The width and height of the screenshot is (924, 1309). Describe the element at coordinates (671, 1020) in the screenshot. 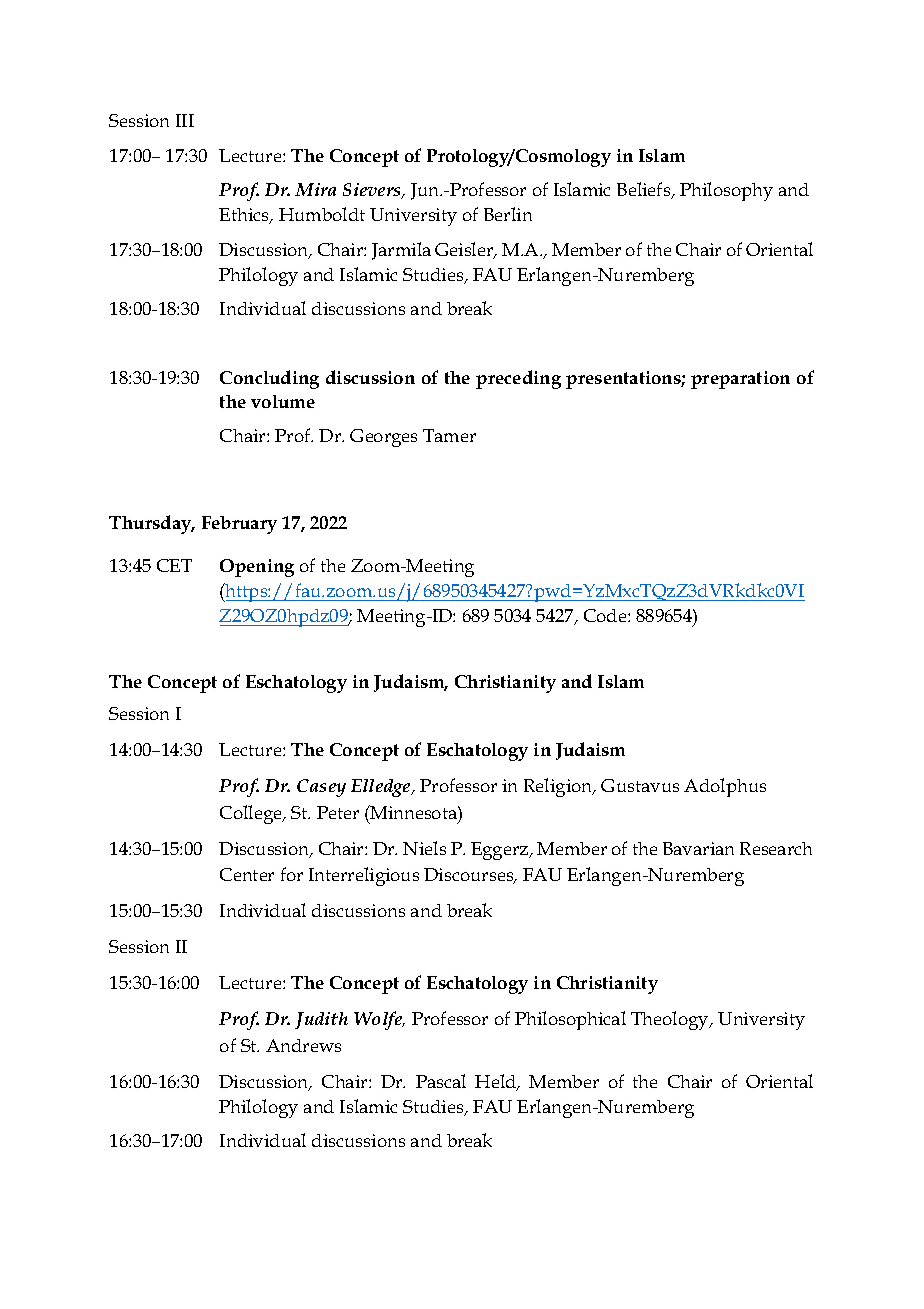

I see `Theology` at that location.
